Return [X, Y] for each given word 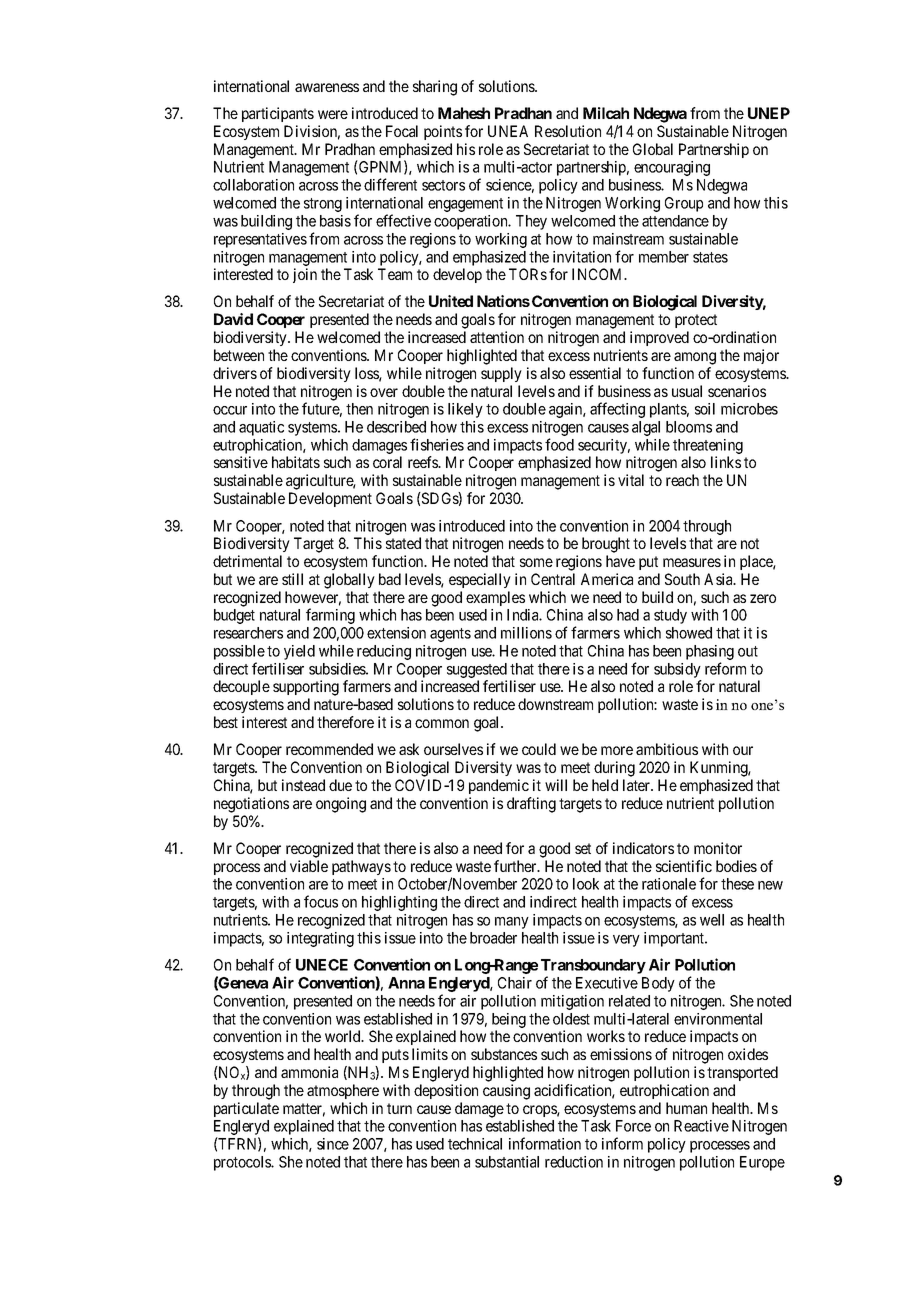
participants [278, 114]
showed [689, 633]
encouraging [672, 168]
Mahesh [464, 113]
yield [299, 652]
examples [495, 598]
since [333, 1144]
